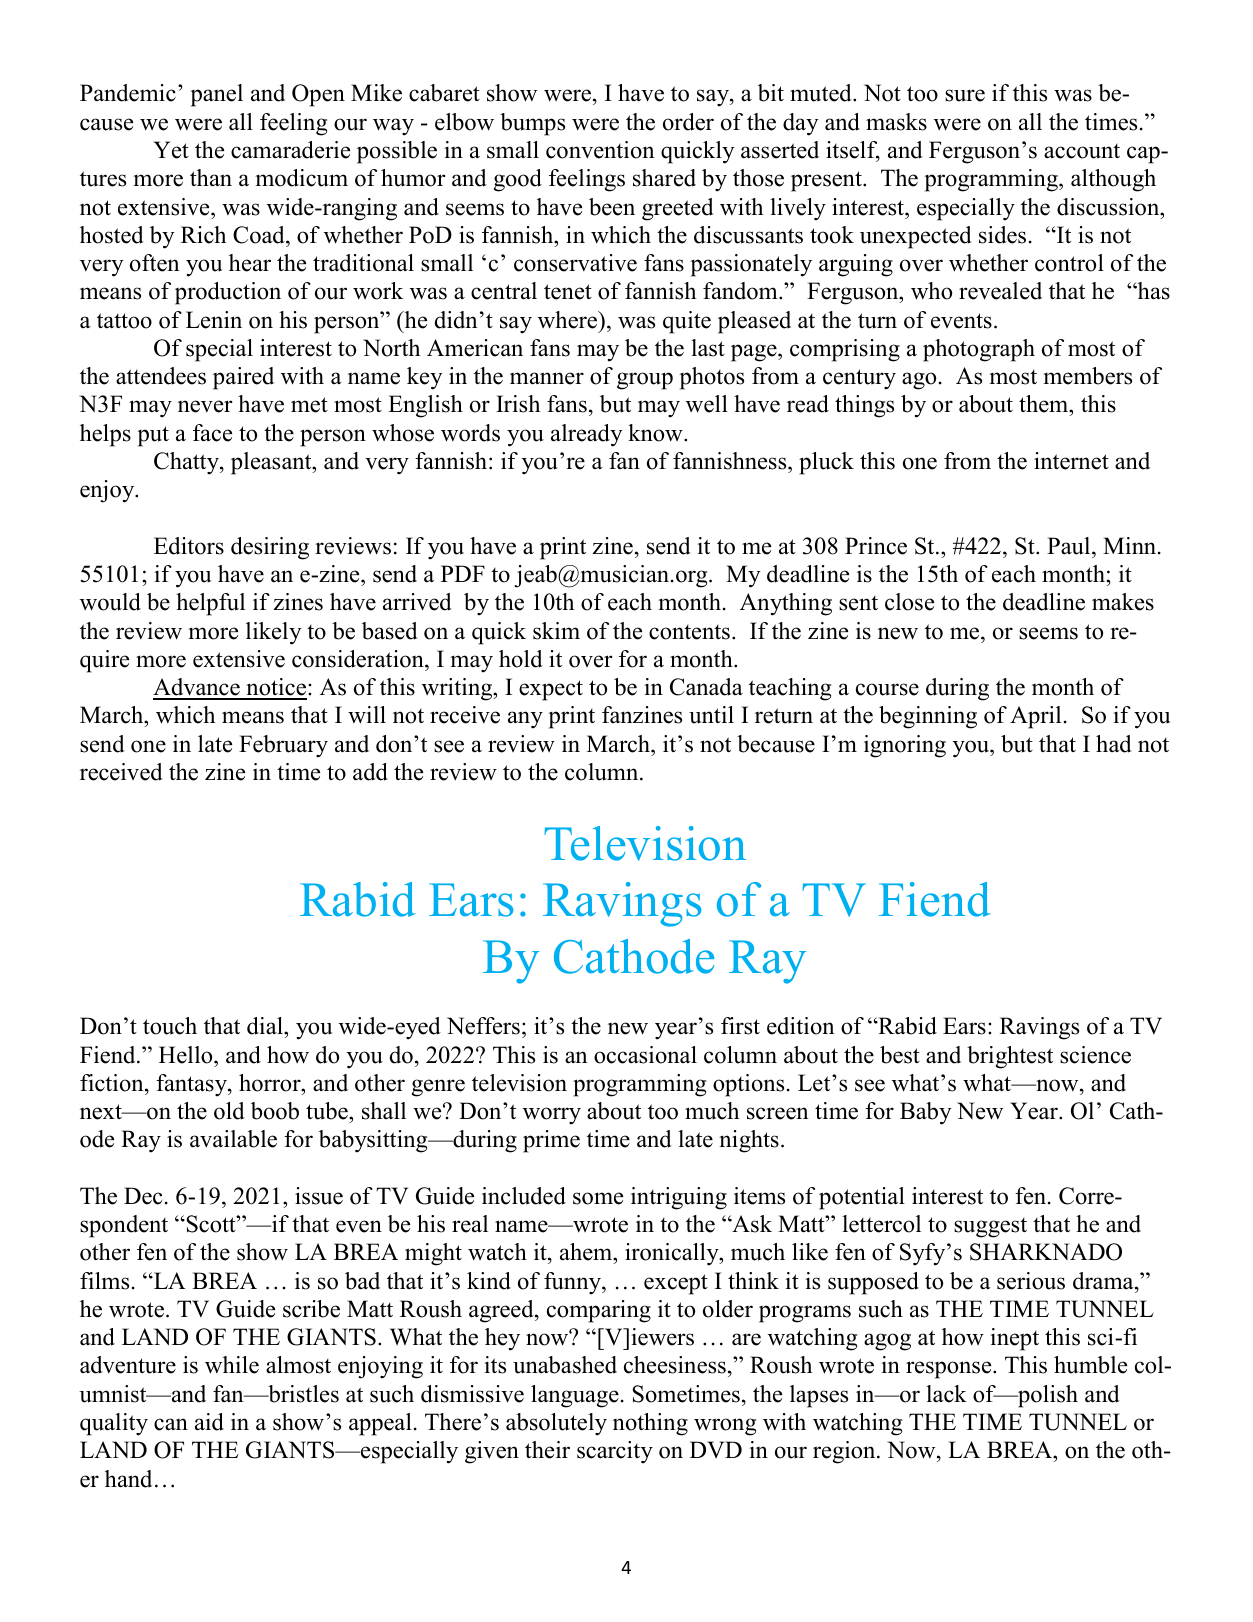  Describe the element at coordinates (216, 95) in the page. I see `panel` at that location.
